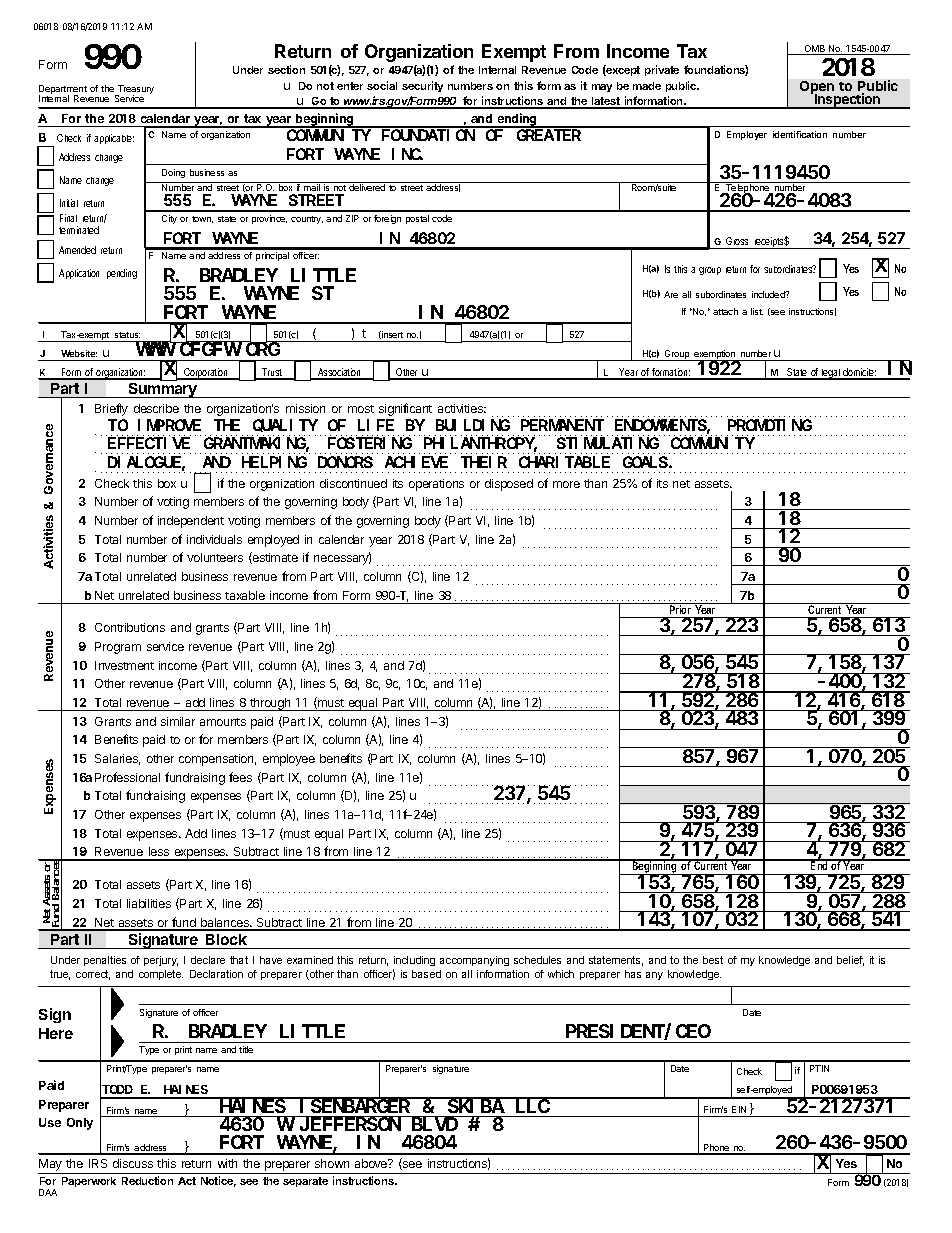 The image size is (952, 1233). What do you see at coordinates (135, 91) in the page?
I see `Treasury` at bounding box center [135, 91].
